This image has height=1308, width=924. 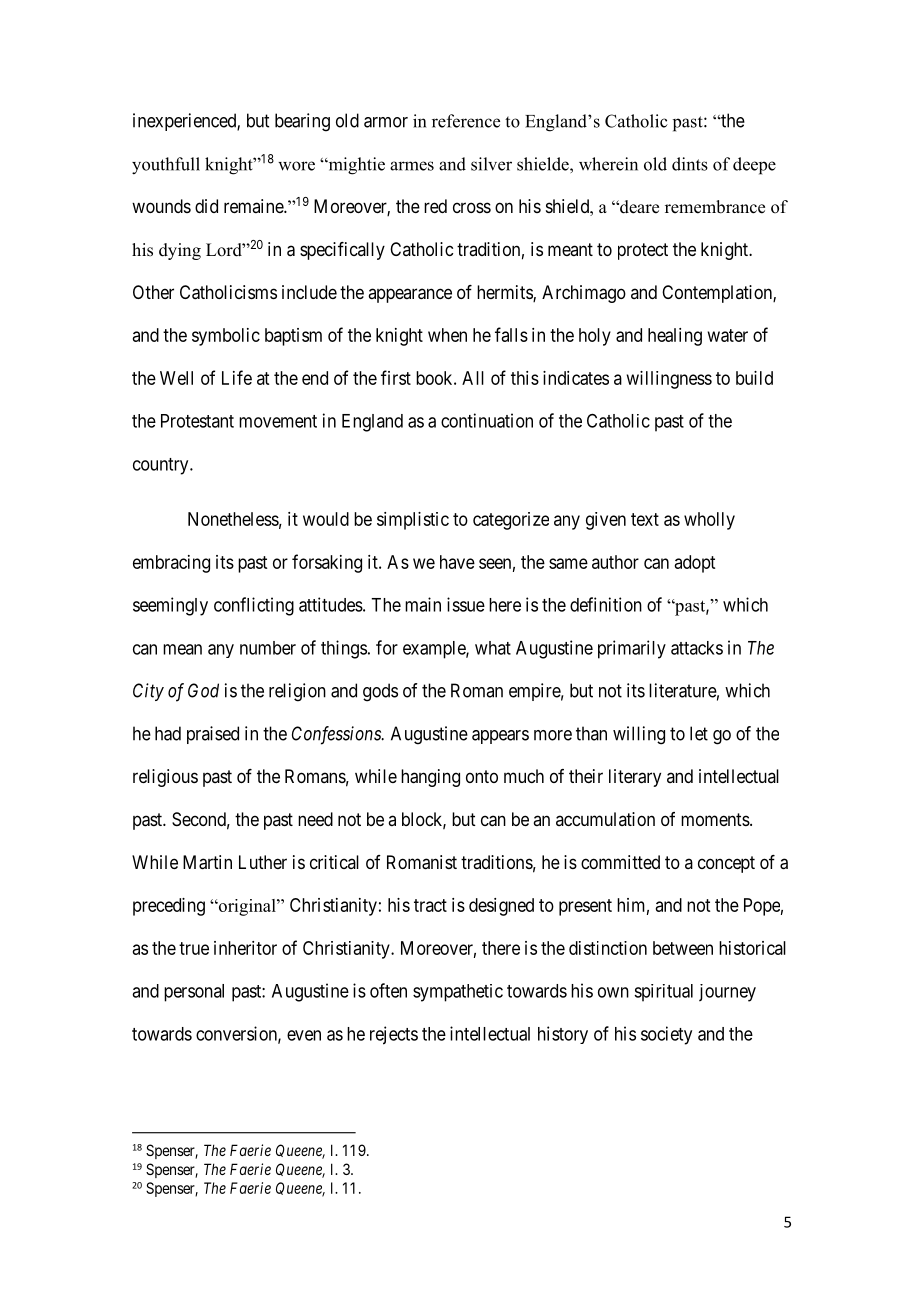 I want to click on reference, so click(x=466, y=121).
